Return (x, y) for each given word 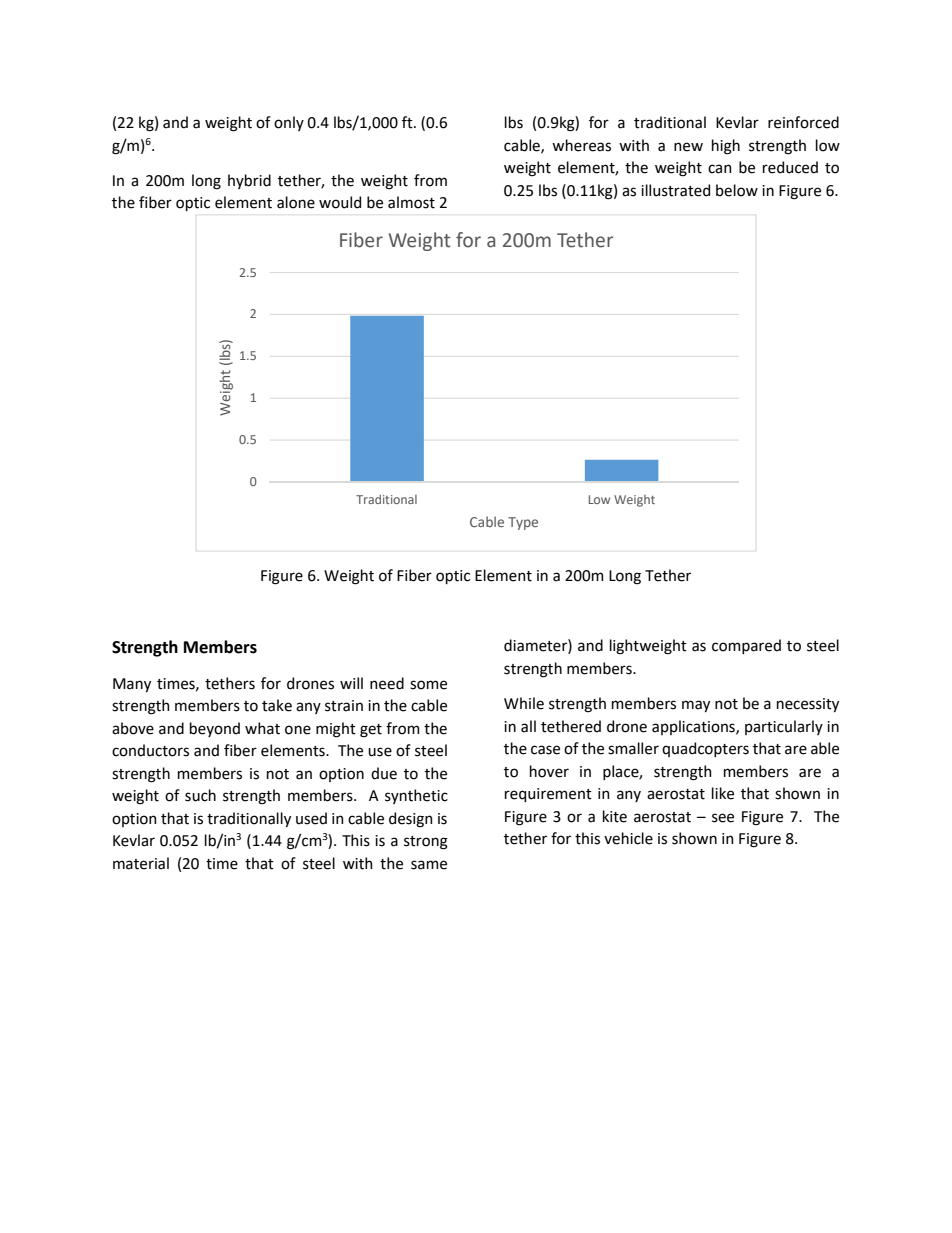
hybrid (249, 181)
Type (523, 523)
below (737, 190)
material (141, 863)
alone (296, 202)
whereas (581, 145)
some (428, 685)
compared (746, 646)
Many (132, 685)
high (726, 147)
